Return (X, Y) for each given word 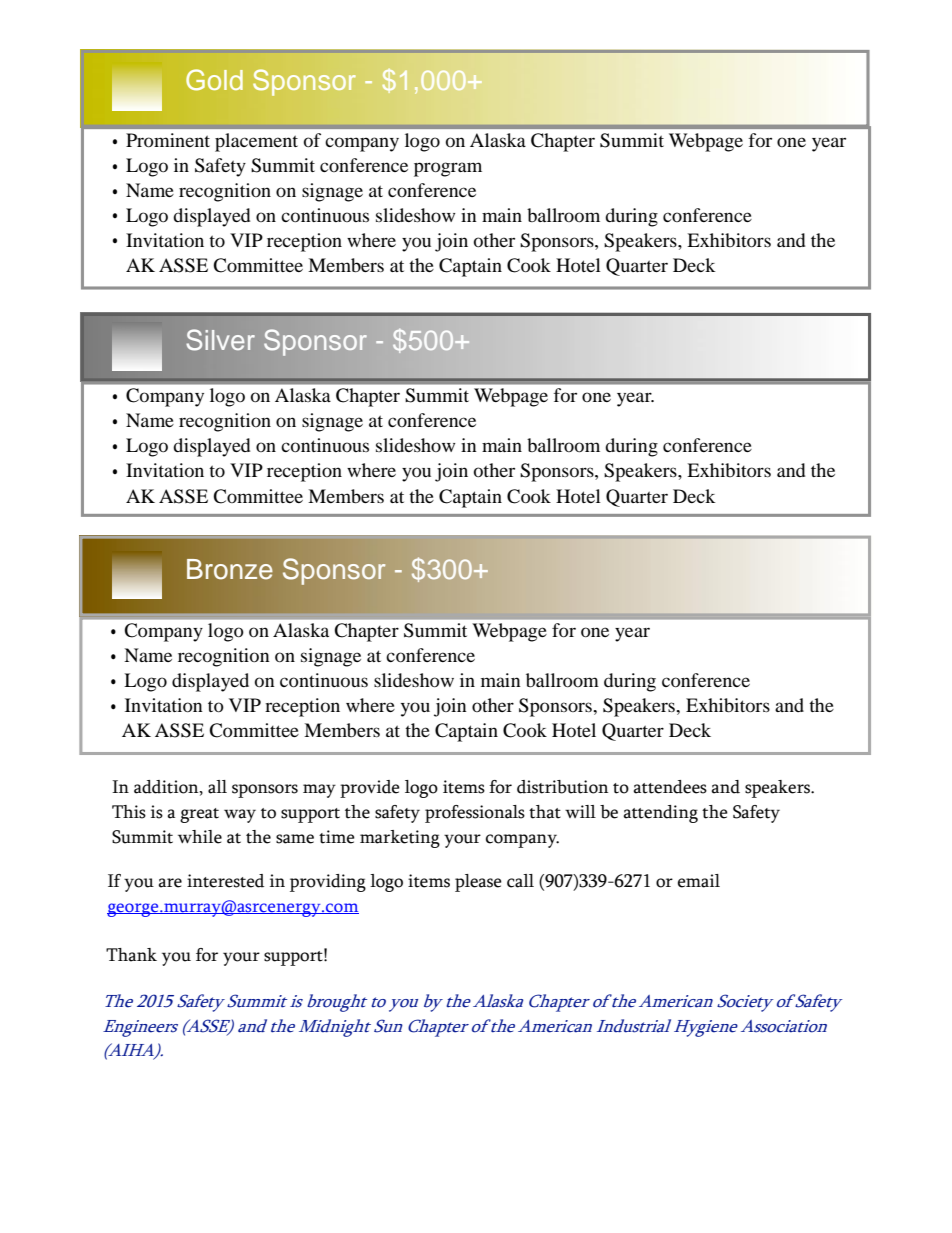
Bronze (230, 569)
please (478, 883)
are (170, 883)
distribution (562, 787)
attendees (670, 787)
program (448, 169)
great (199, 815)
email (699, 881)
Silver (220, 340)
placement (256, 142)
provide (370, 789)
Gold (214, 80)
